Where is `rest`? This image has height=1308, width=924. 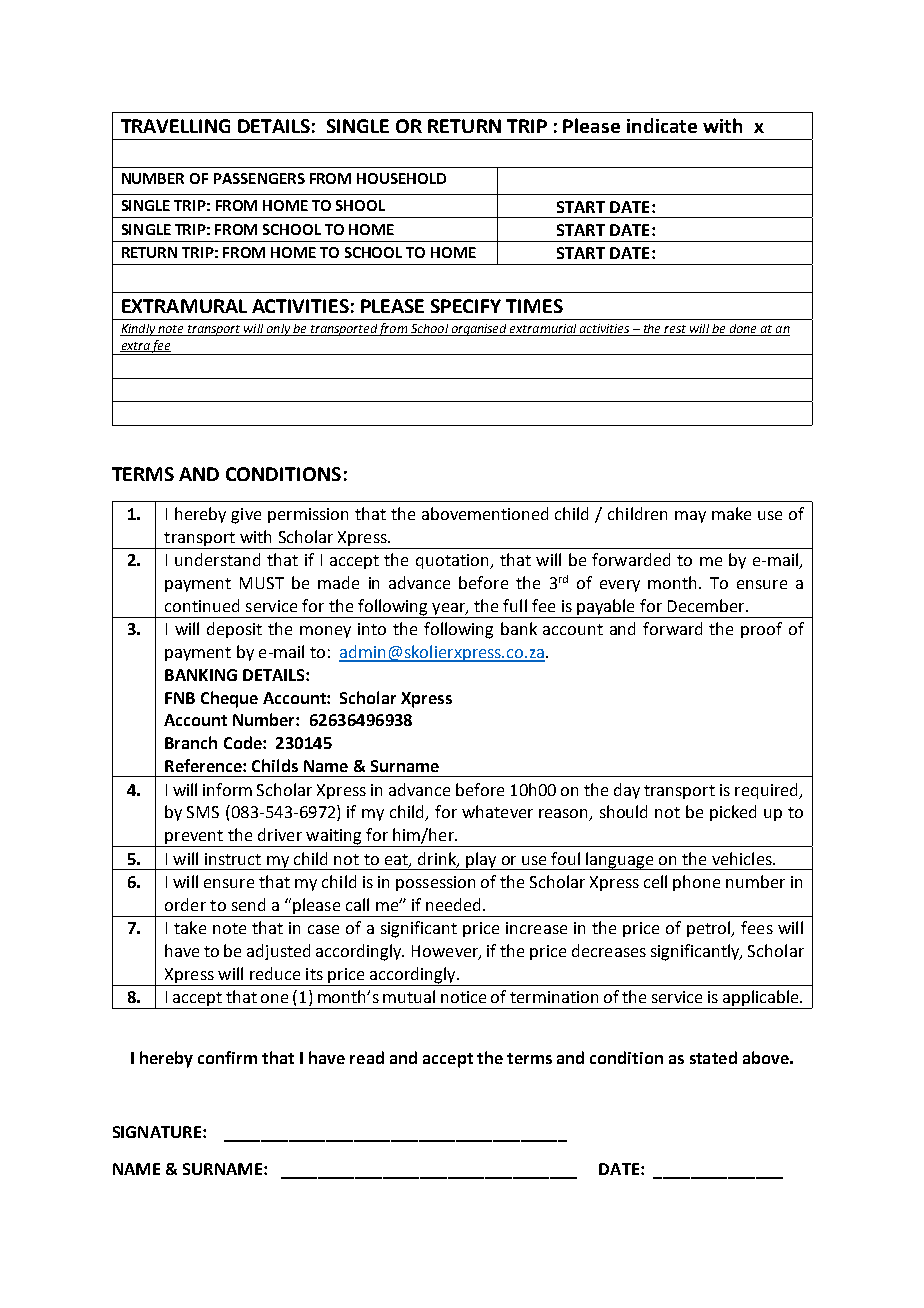
rest is located at coordinates (675, 330).
